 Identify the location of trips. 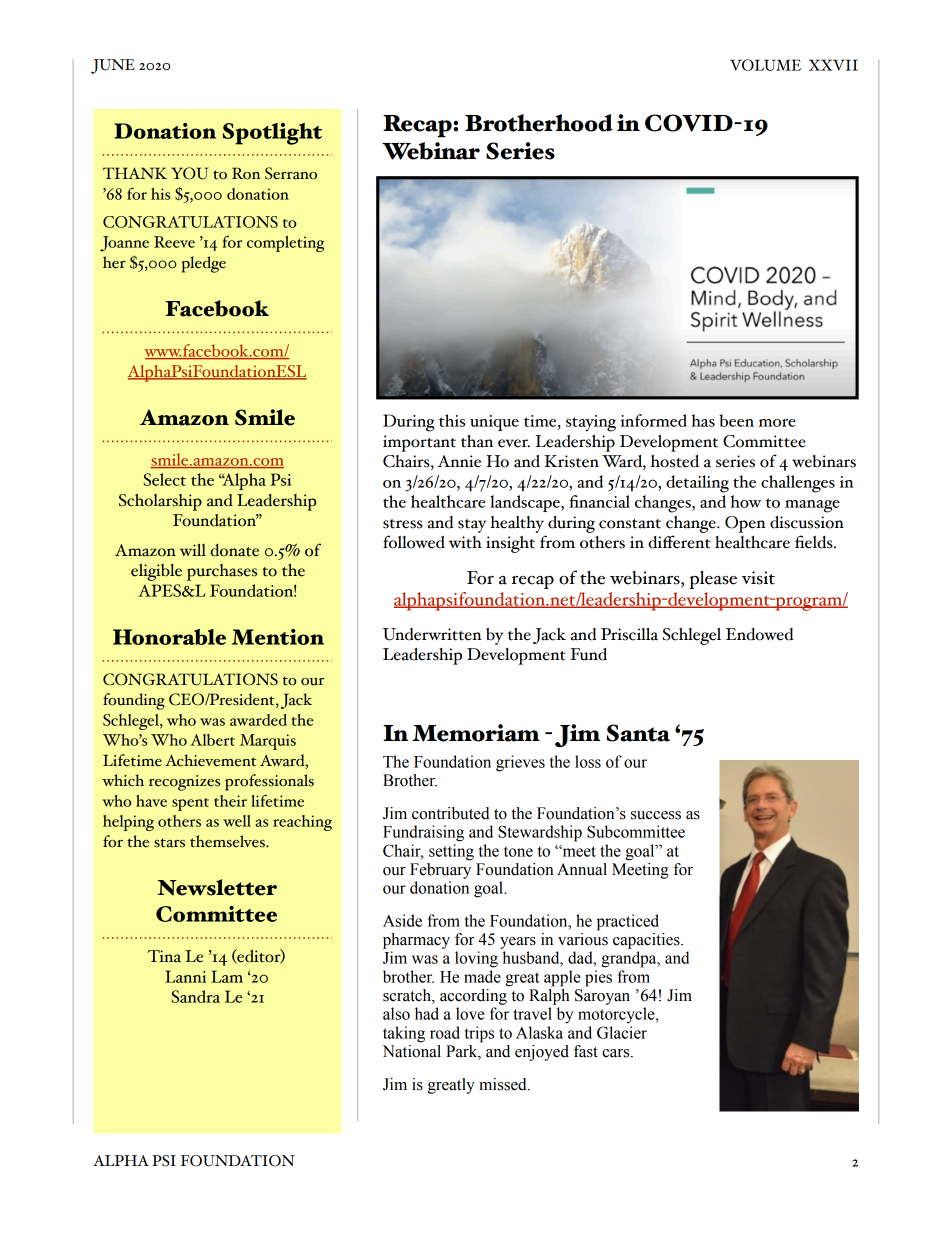
(479, 1034).
